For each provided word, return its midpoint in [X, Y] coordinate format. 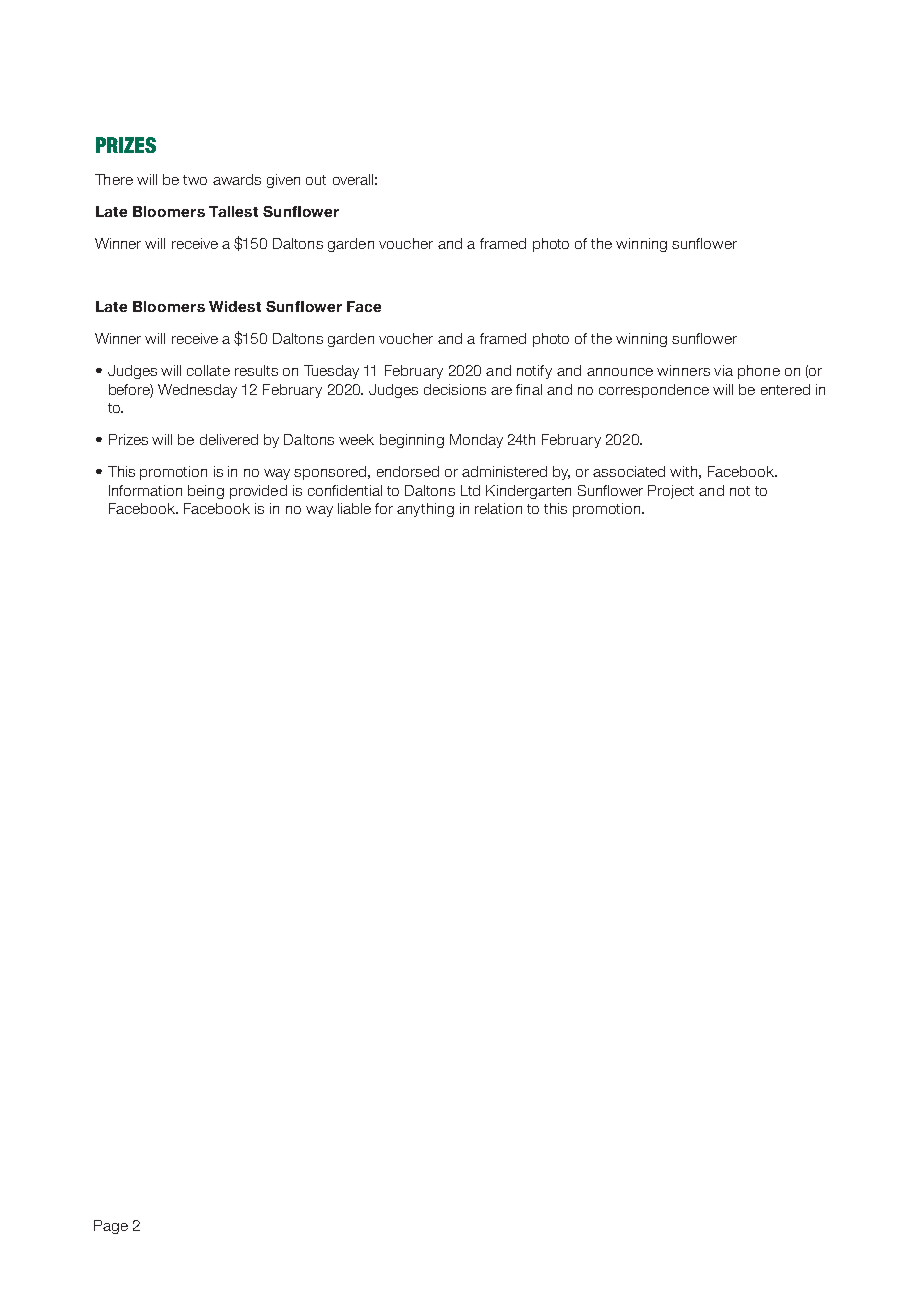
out [316, 180]
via [723, 370]
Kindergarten [528, 492]
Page [111, 1227]
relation [498, 508]
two [195, 180]
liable [354, 508]
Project [671, 492]
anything [425, 510]
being [206, 492]
